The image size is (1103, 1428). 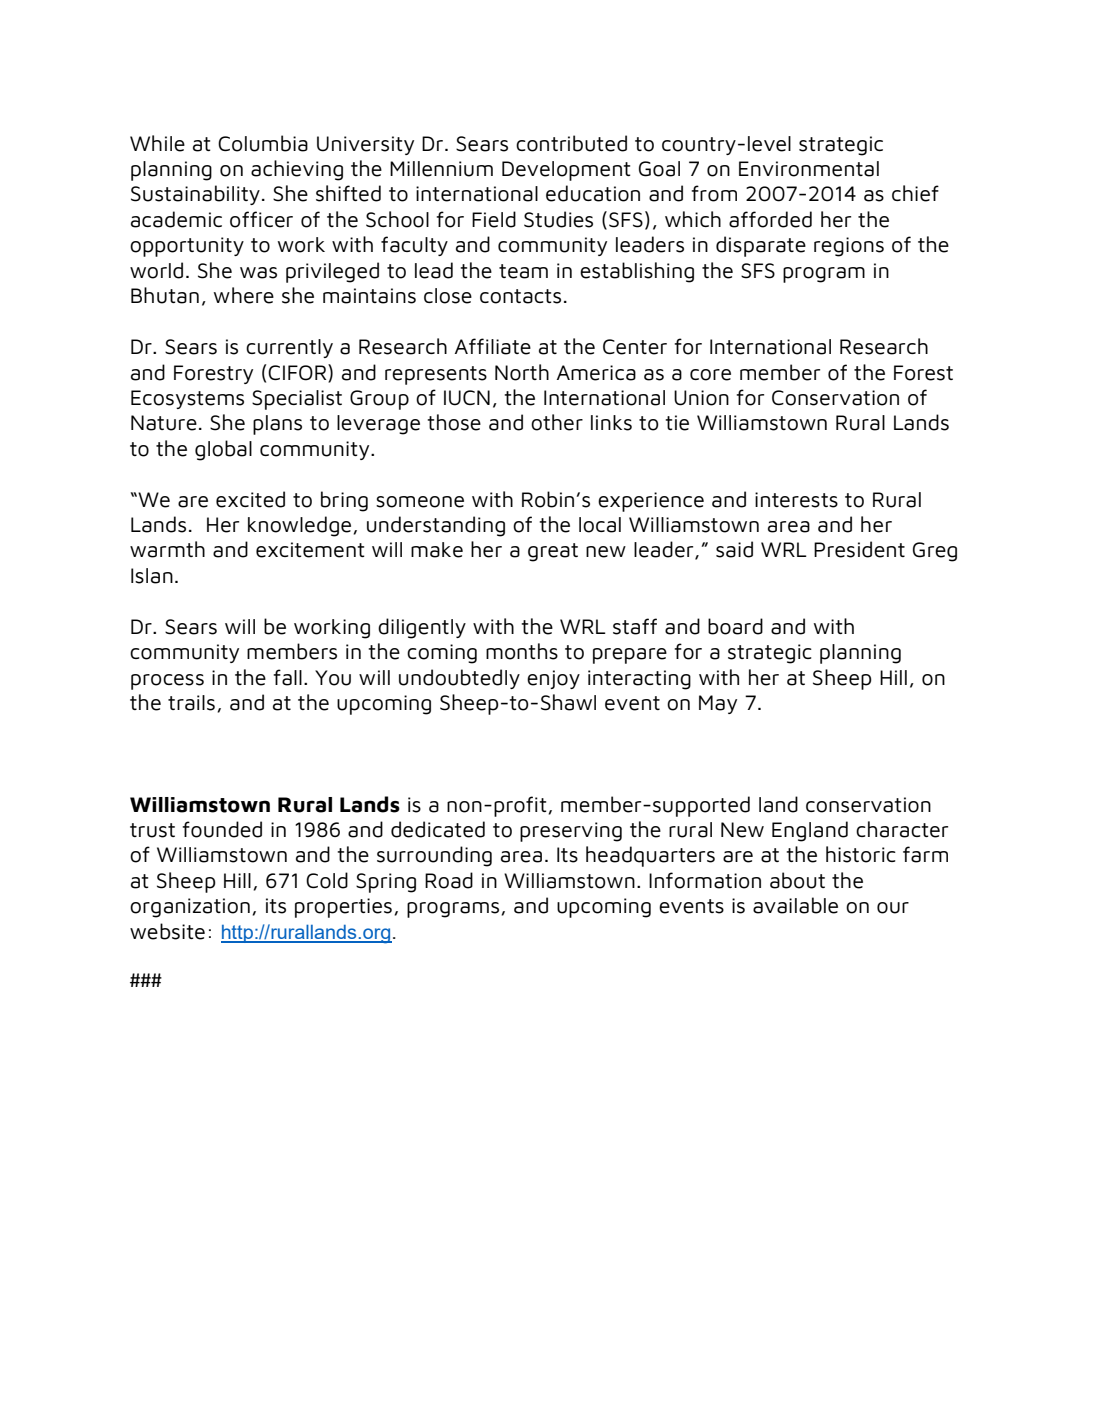 I want to click on trails, so click(x=191, y=703).
